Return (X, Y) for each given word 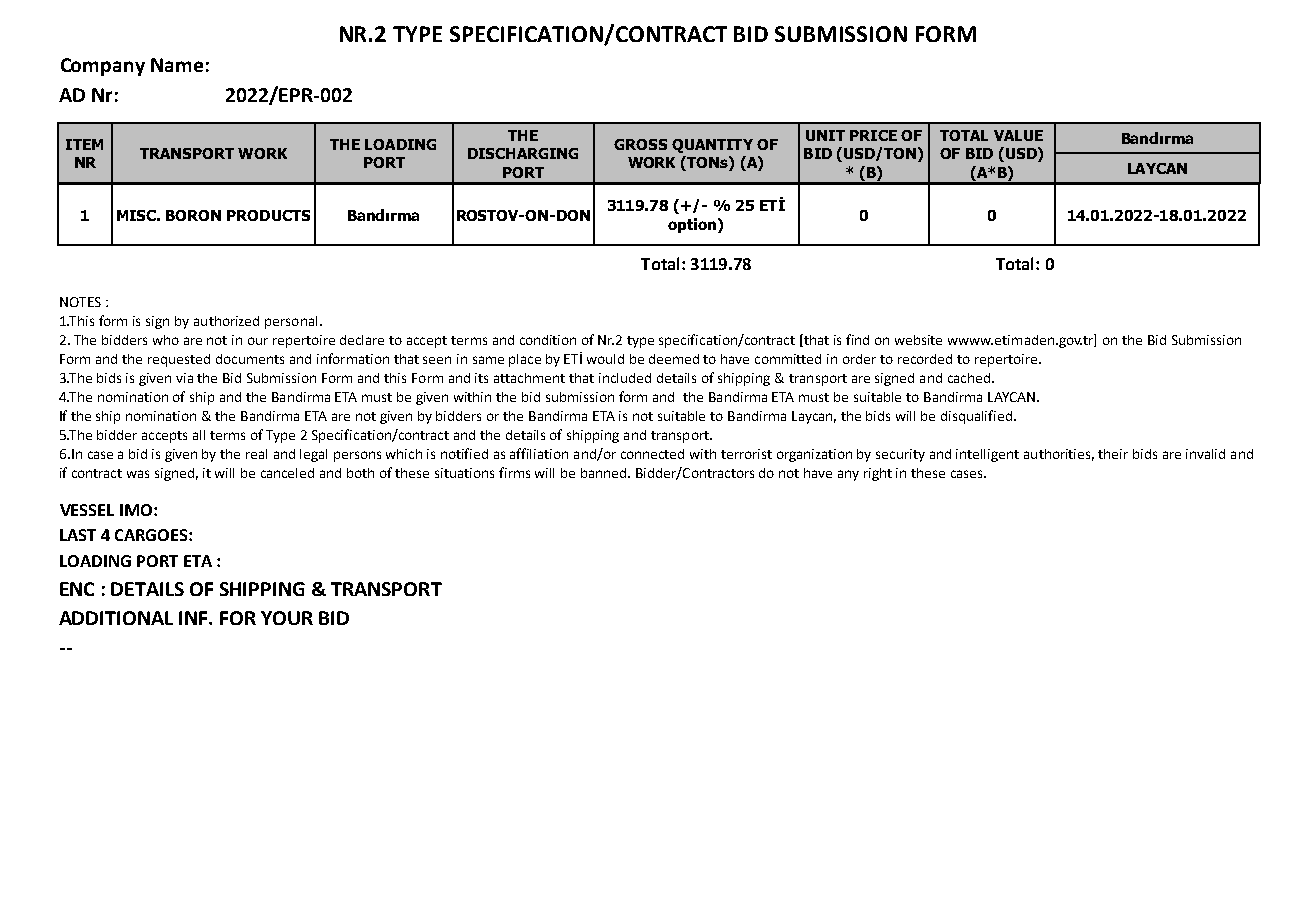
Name (177, 65)
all (199, 435)
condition (548, 340)
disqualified (976, 417)
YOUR (287, 618)
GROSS (640, 144)
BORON (193, 215)
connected (652, 454)
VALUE (1018, 135)
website (918, 340)
